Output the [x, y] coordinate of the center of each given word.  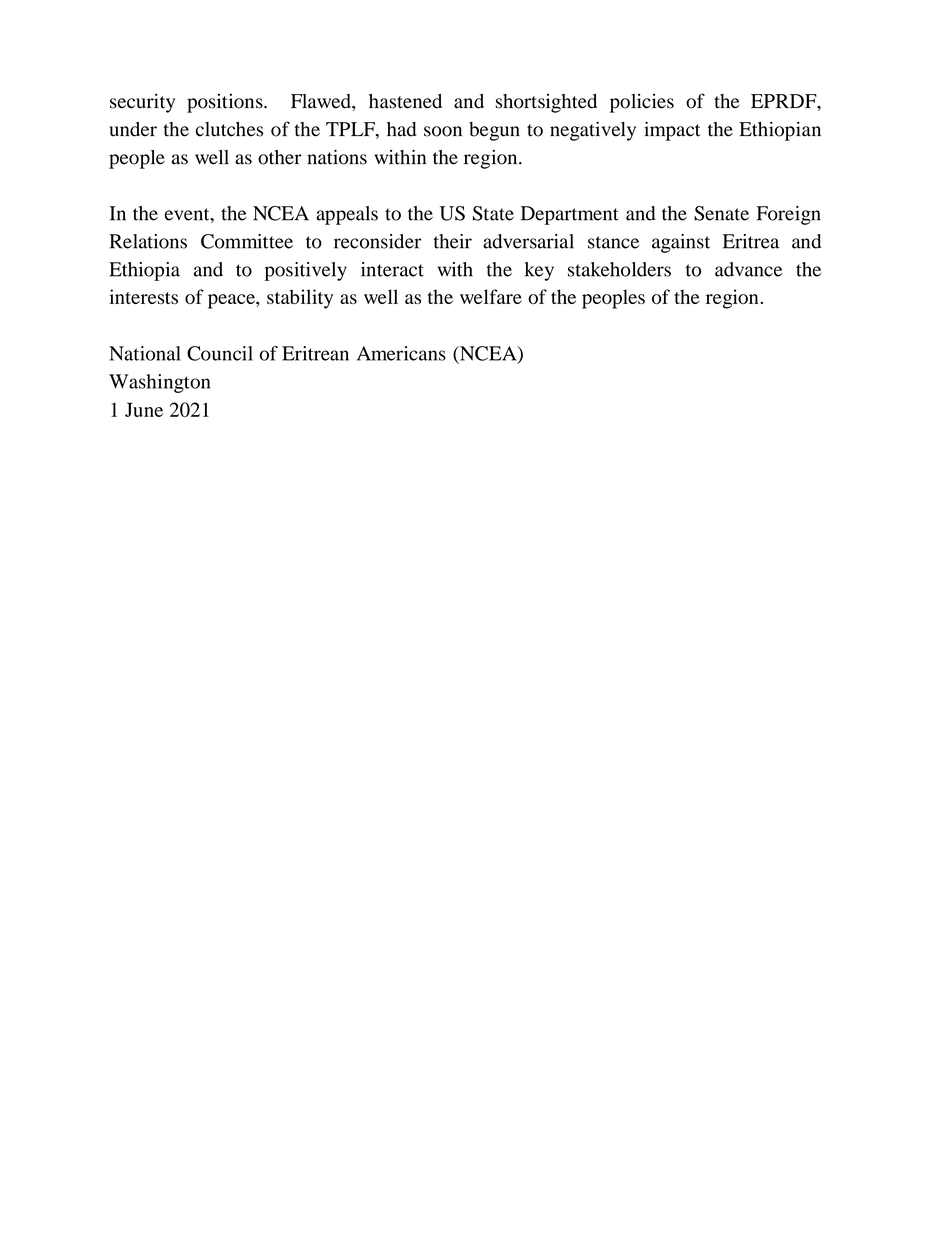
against [681, 243]
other [280, 157]
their [452, 241]
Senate [721, 213]
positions [226, 103]
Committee [247, 241]
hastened [405, 101]
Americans [401, 353]
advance [748, 269]
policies [642, 103]
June [144, 409]
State [493, 213]
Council [220, 353]
